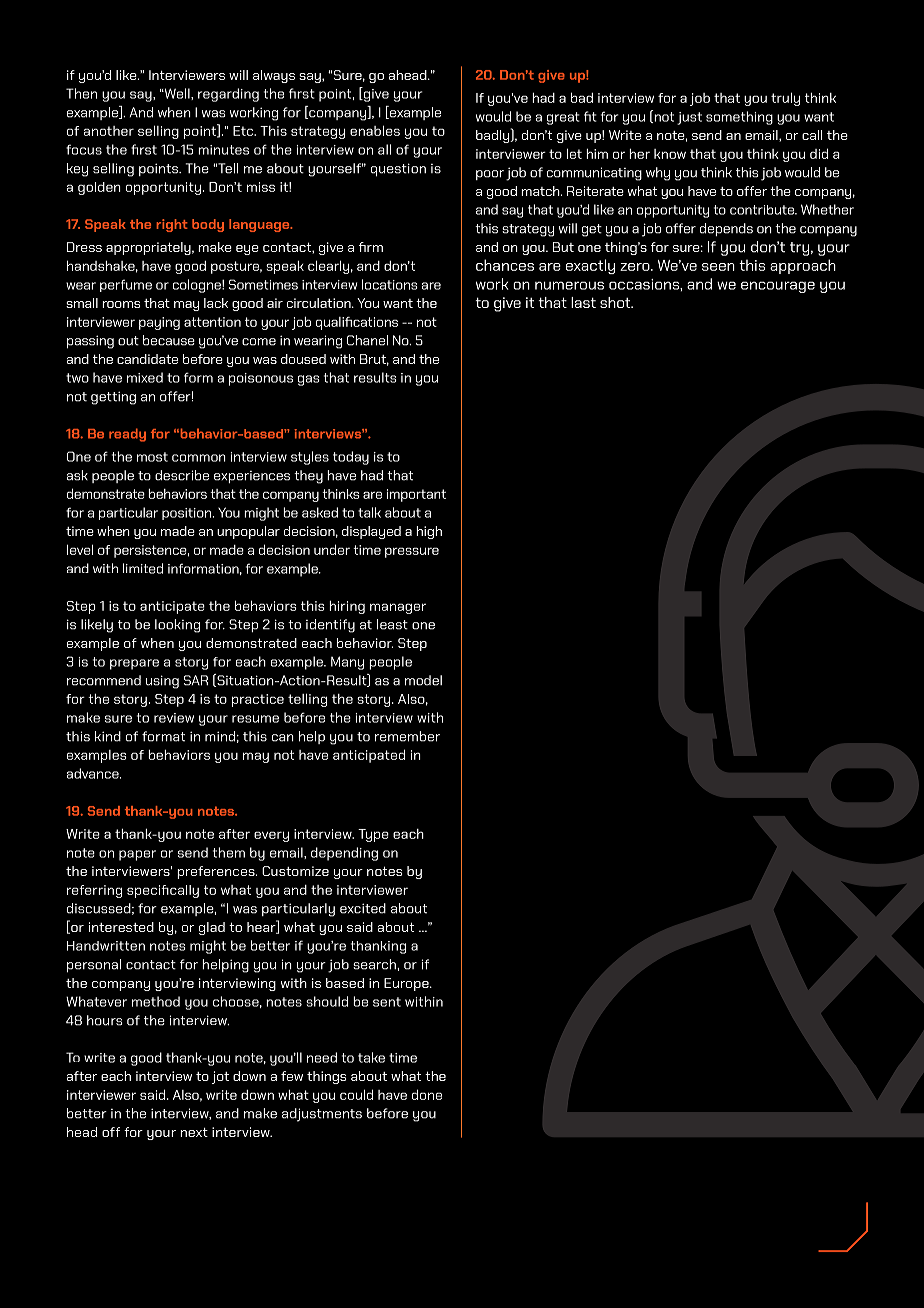  Describe the element at coordinates (407, 984) in the page. I see `Europe` at that location.
